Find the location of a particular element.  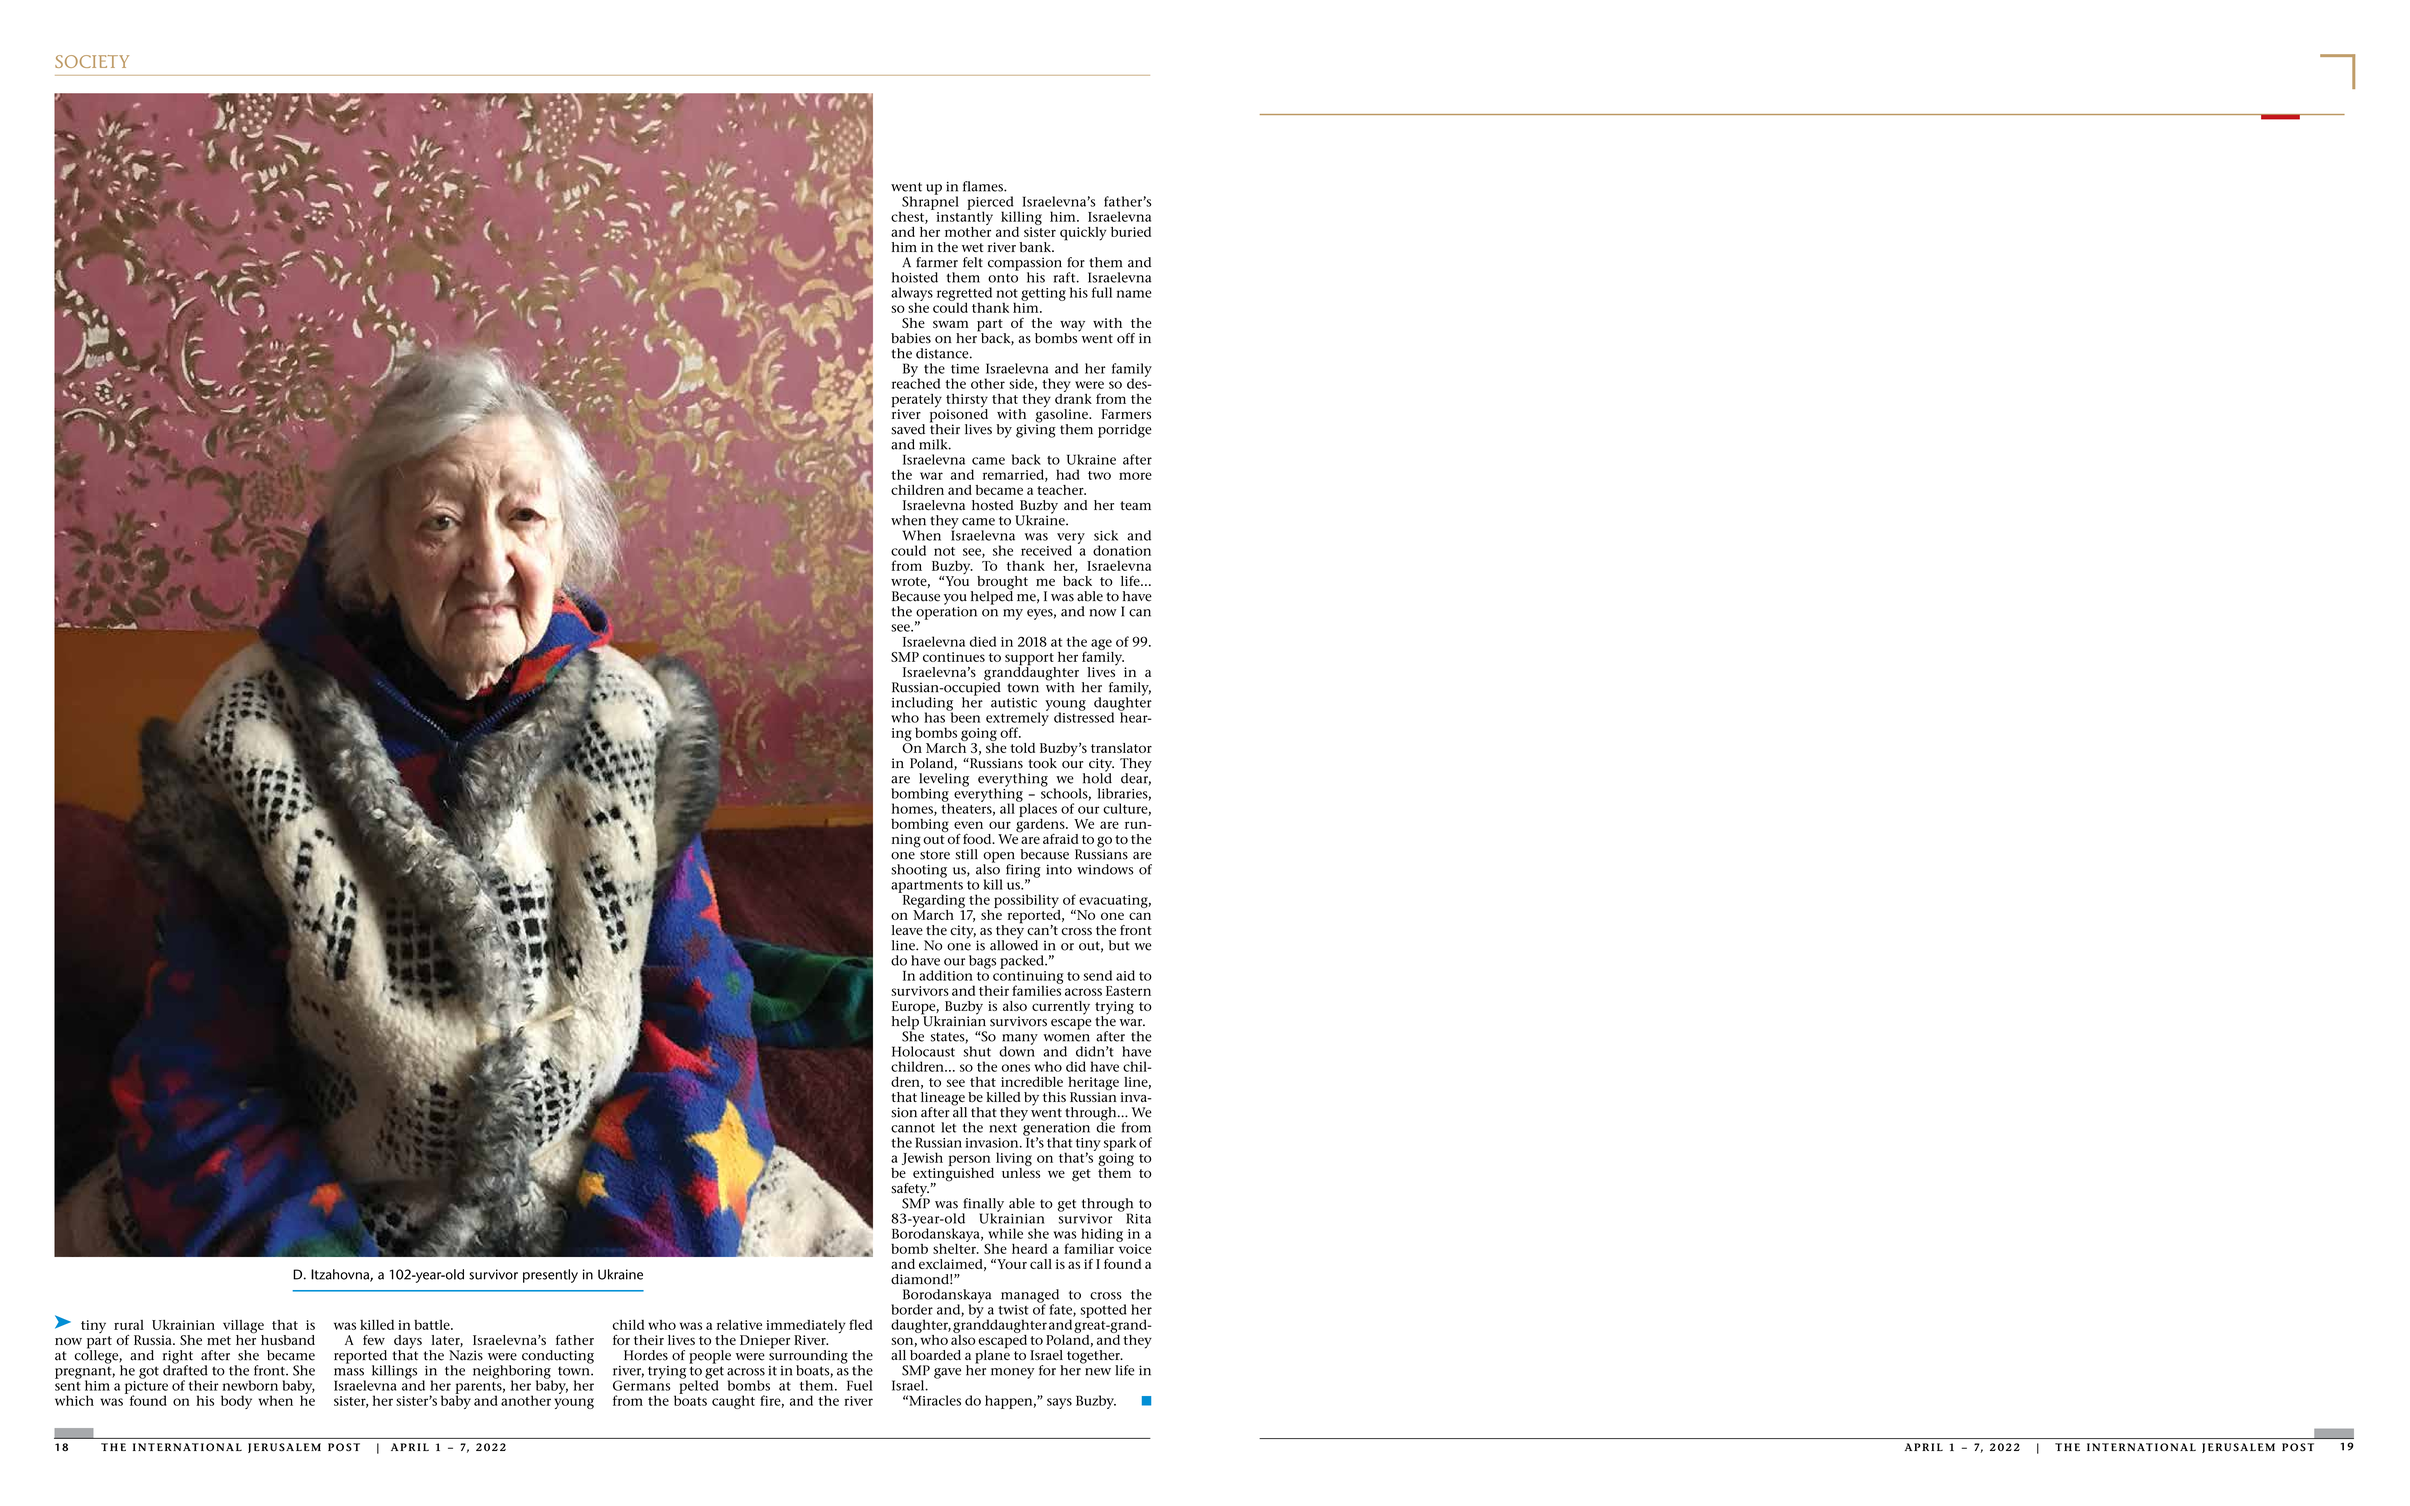

society is located at coordinates (92, 61).
